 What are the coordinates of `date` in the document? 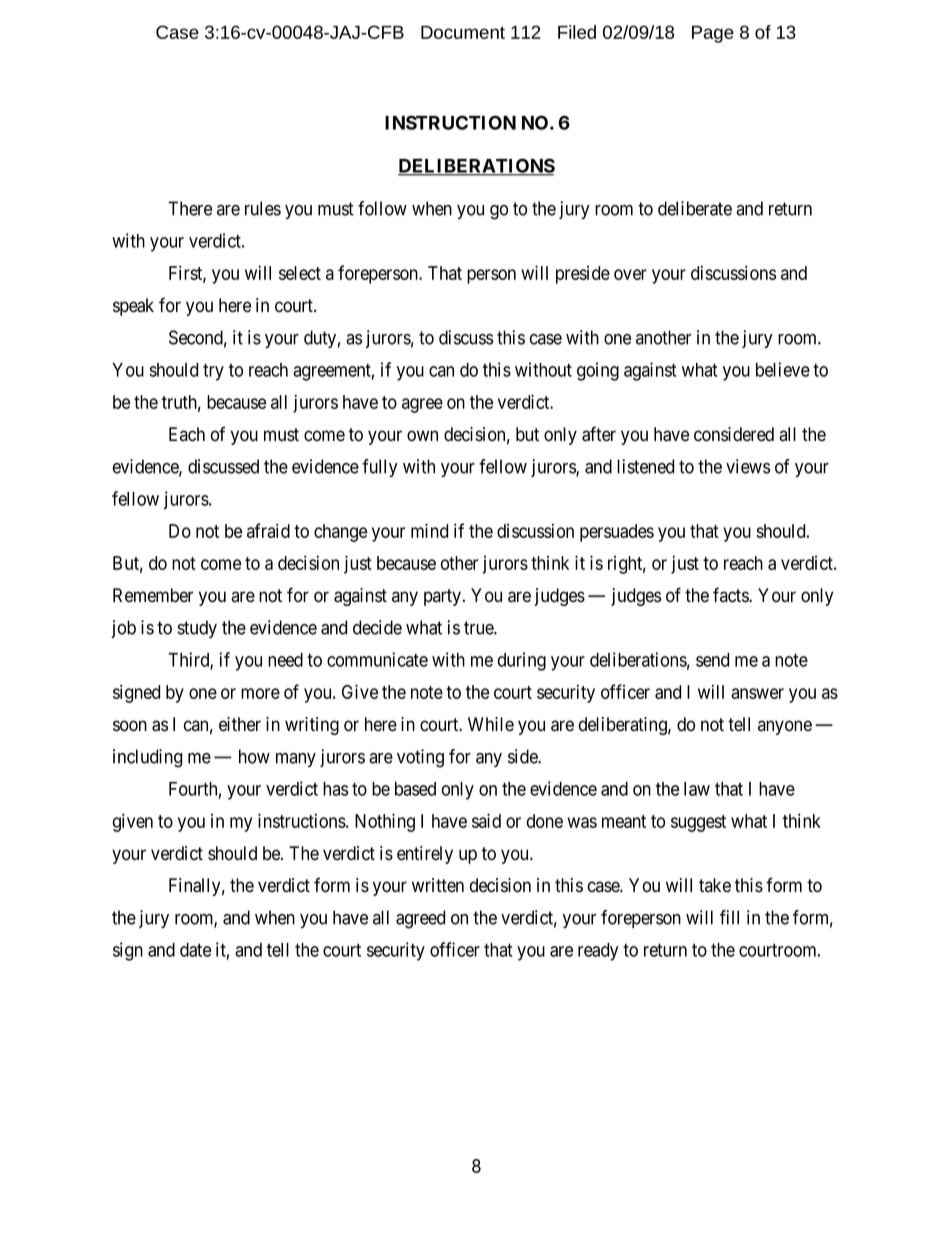 It's located at (195, 950).
